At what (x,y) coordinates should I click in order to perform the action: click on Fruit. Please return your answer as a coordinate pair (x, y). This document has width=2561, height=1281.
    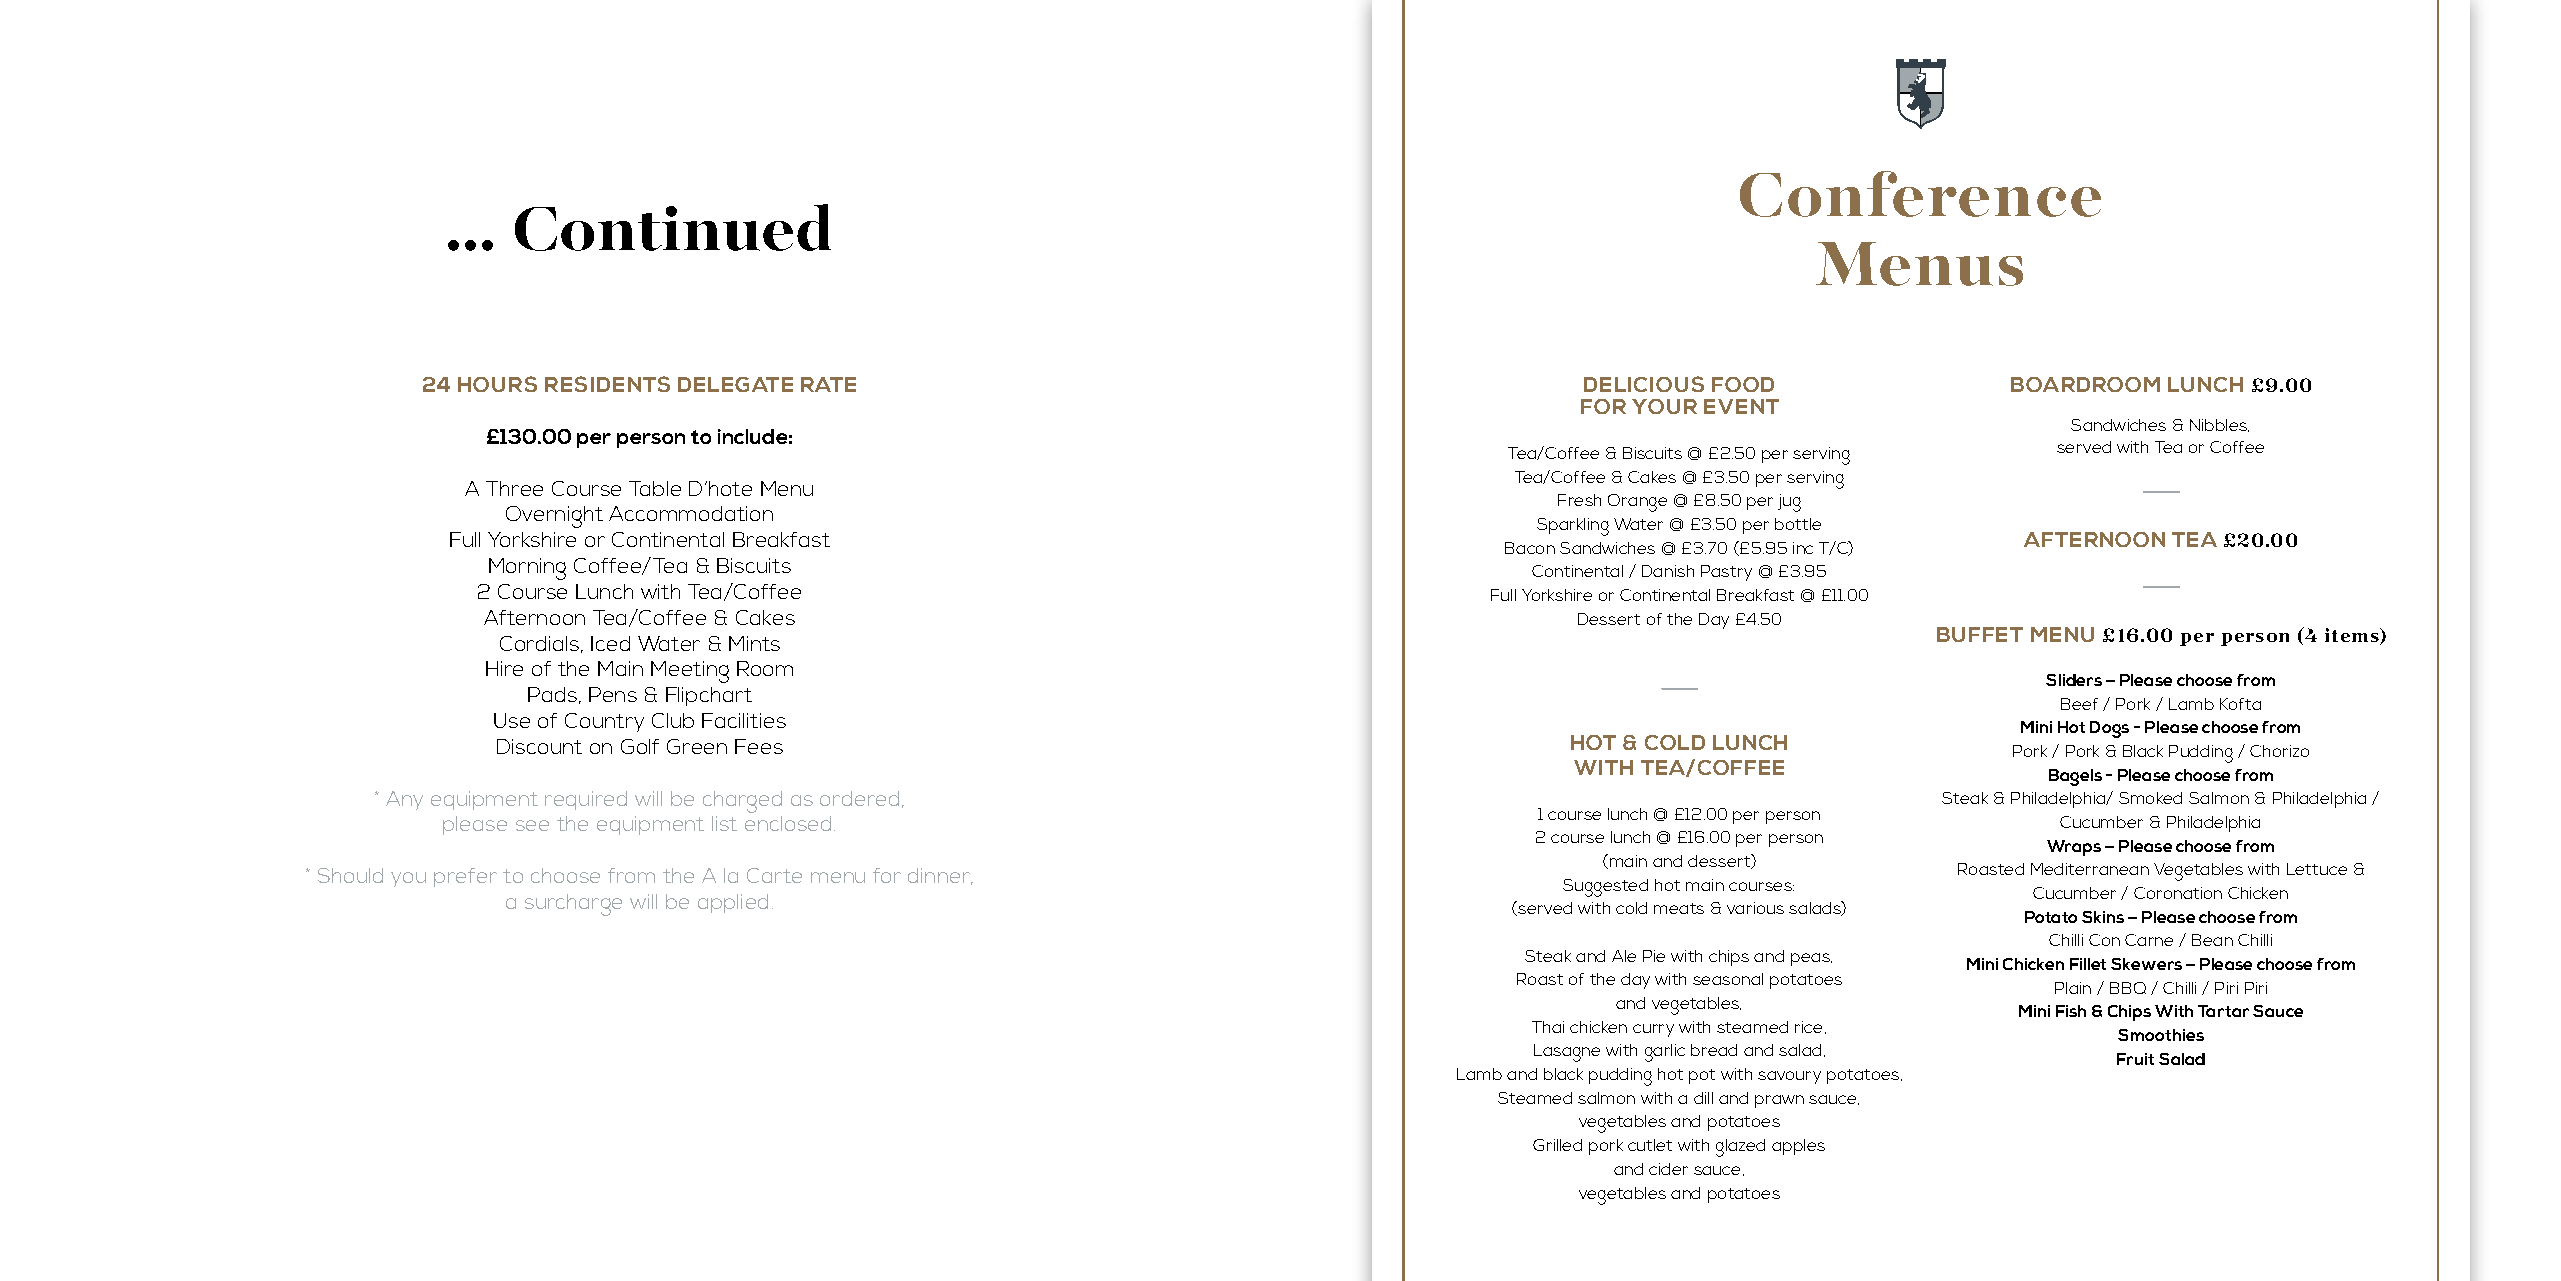
    Looking at the image, I should click on (2135, 1059).
